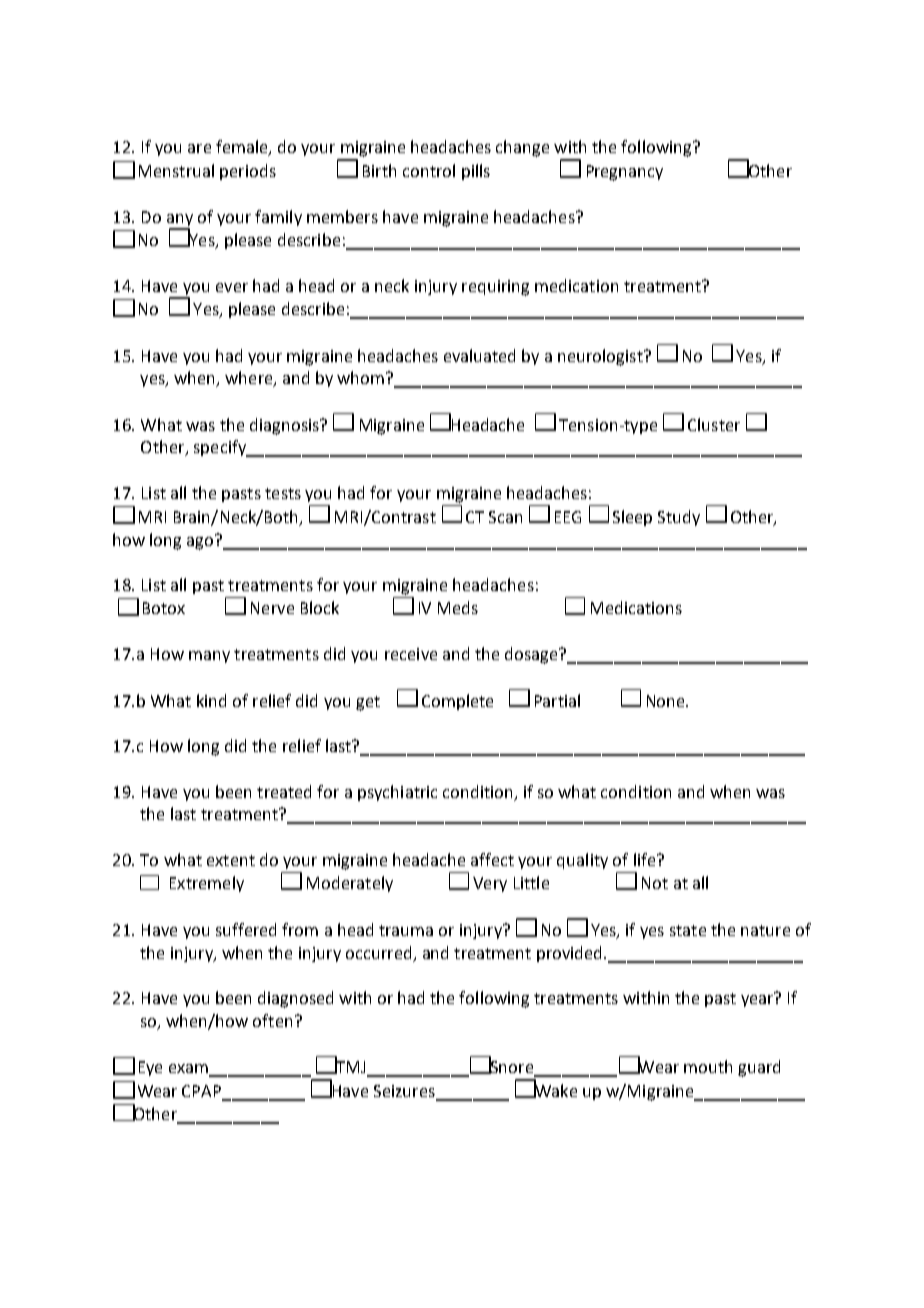  What do you see at coordinates (646, 859) in the document?
I see `life` at bounding box center [646, 859].
